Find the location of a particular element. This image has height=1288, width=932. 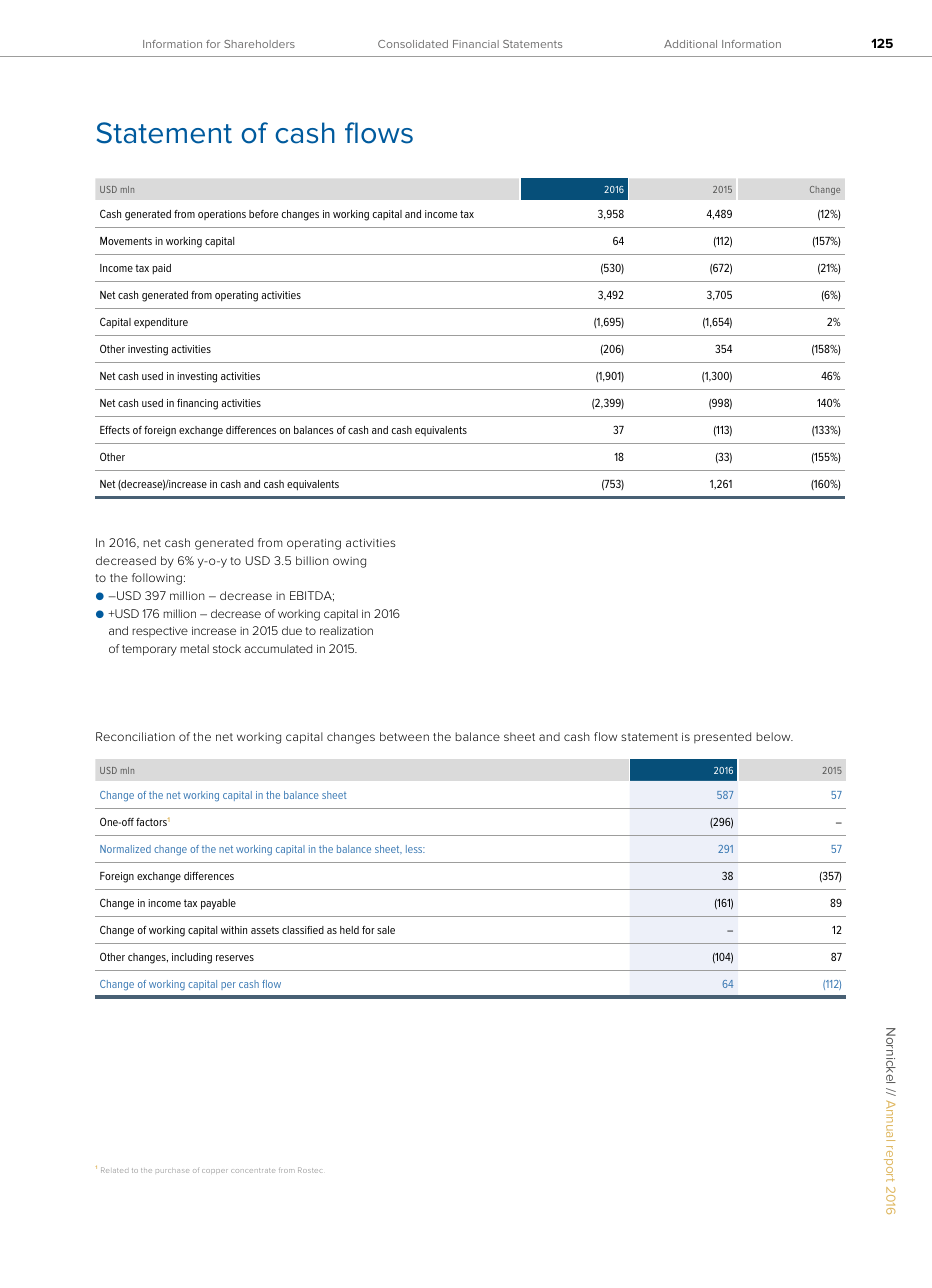

purchase is located at coordinates (172, 1170).
